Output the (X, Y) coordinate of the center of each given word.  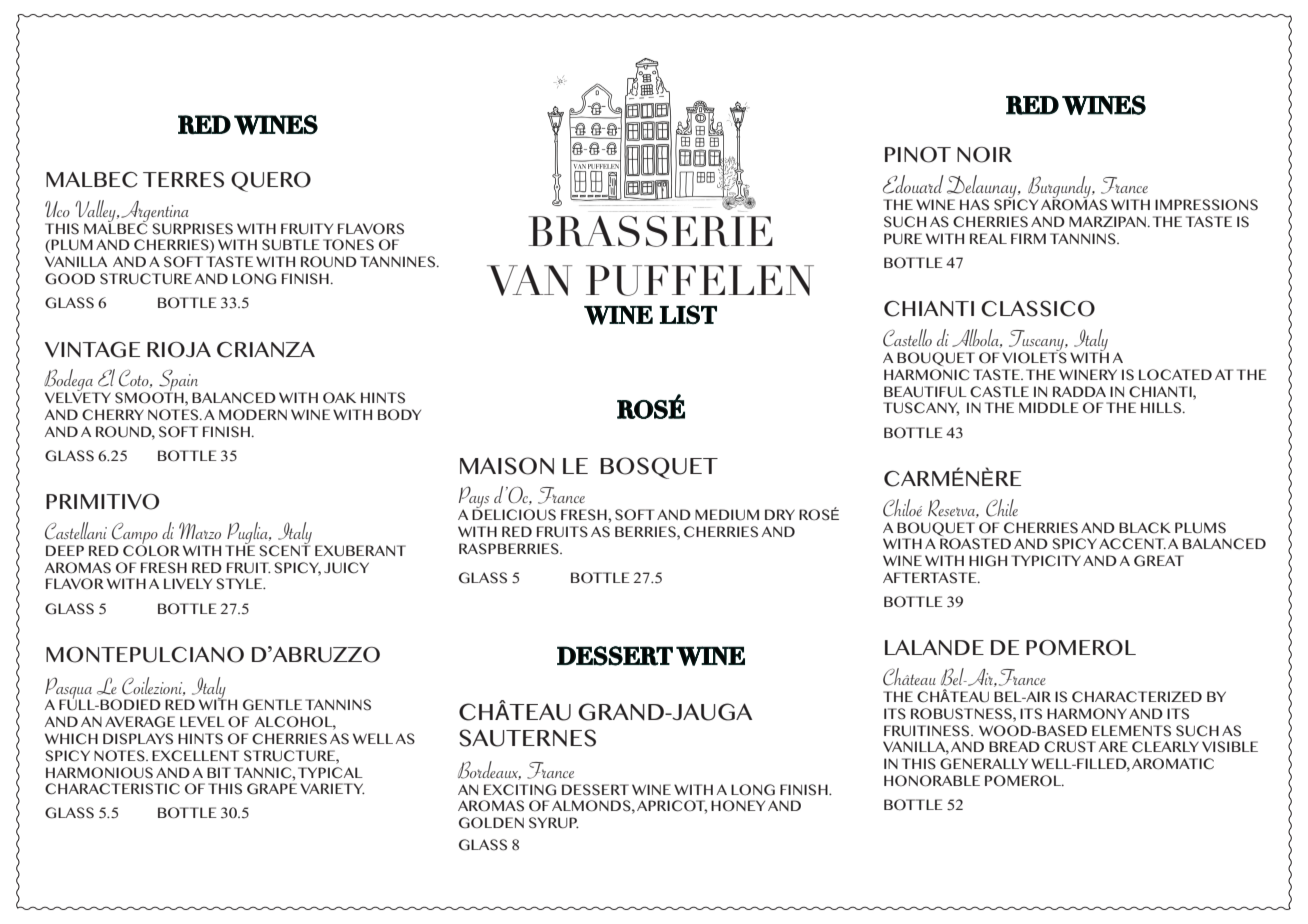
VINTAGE (92, 350)
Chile (1002, 508)
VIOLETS (1034, 357)
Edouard (913, 184)
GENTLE (272, 705)
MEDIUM (727, 515)
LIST (688, 314)
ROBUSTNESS (962, 714)
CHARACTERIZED (1137, 697)
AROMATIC (1173, 764)
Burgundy (1059, 188)
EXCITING (520, 790)
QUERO (271, 182)
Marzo (200, 530)
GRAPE (272, 789)
